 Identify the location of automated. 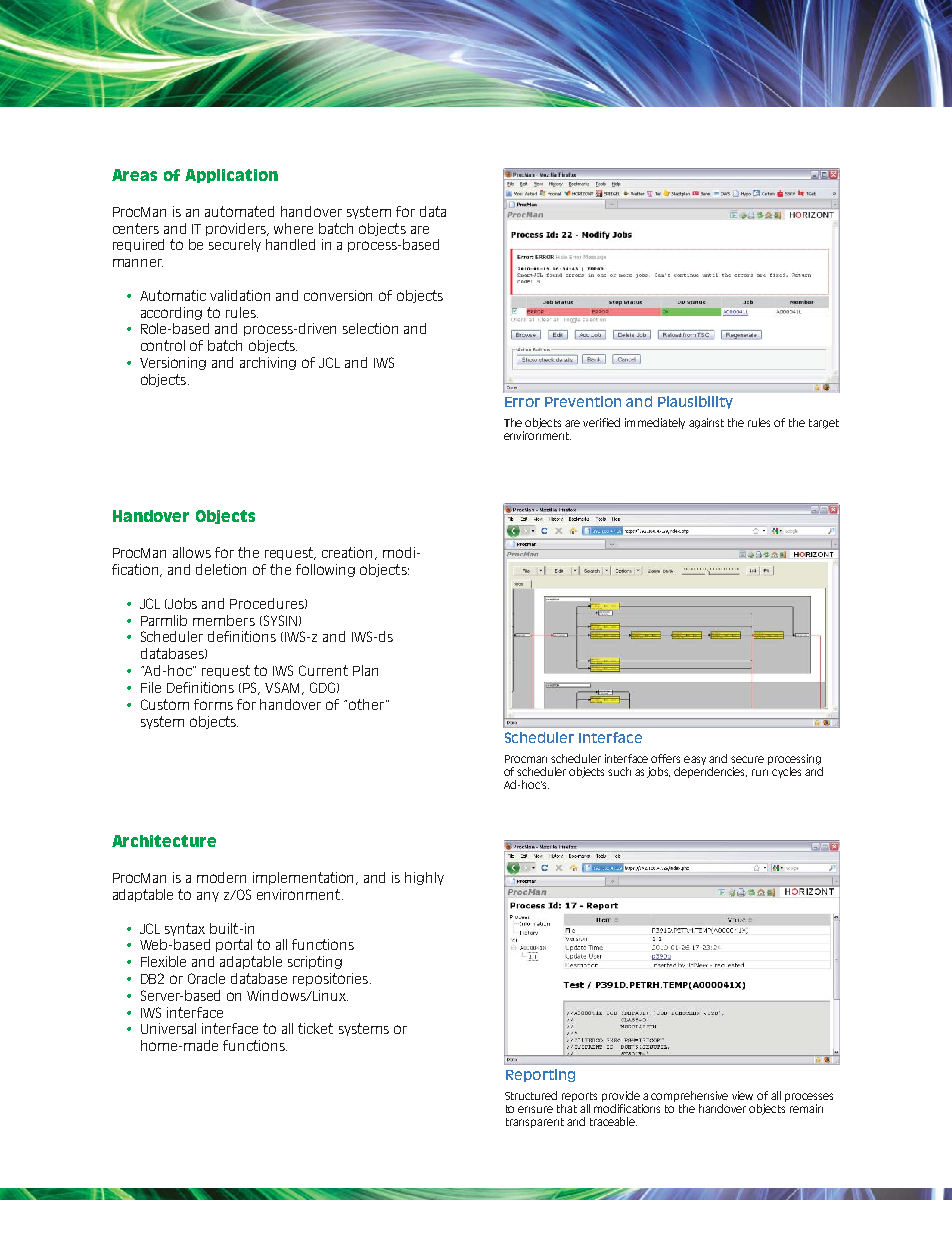
(239, 211).
